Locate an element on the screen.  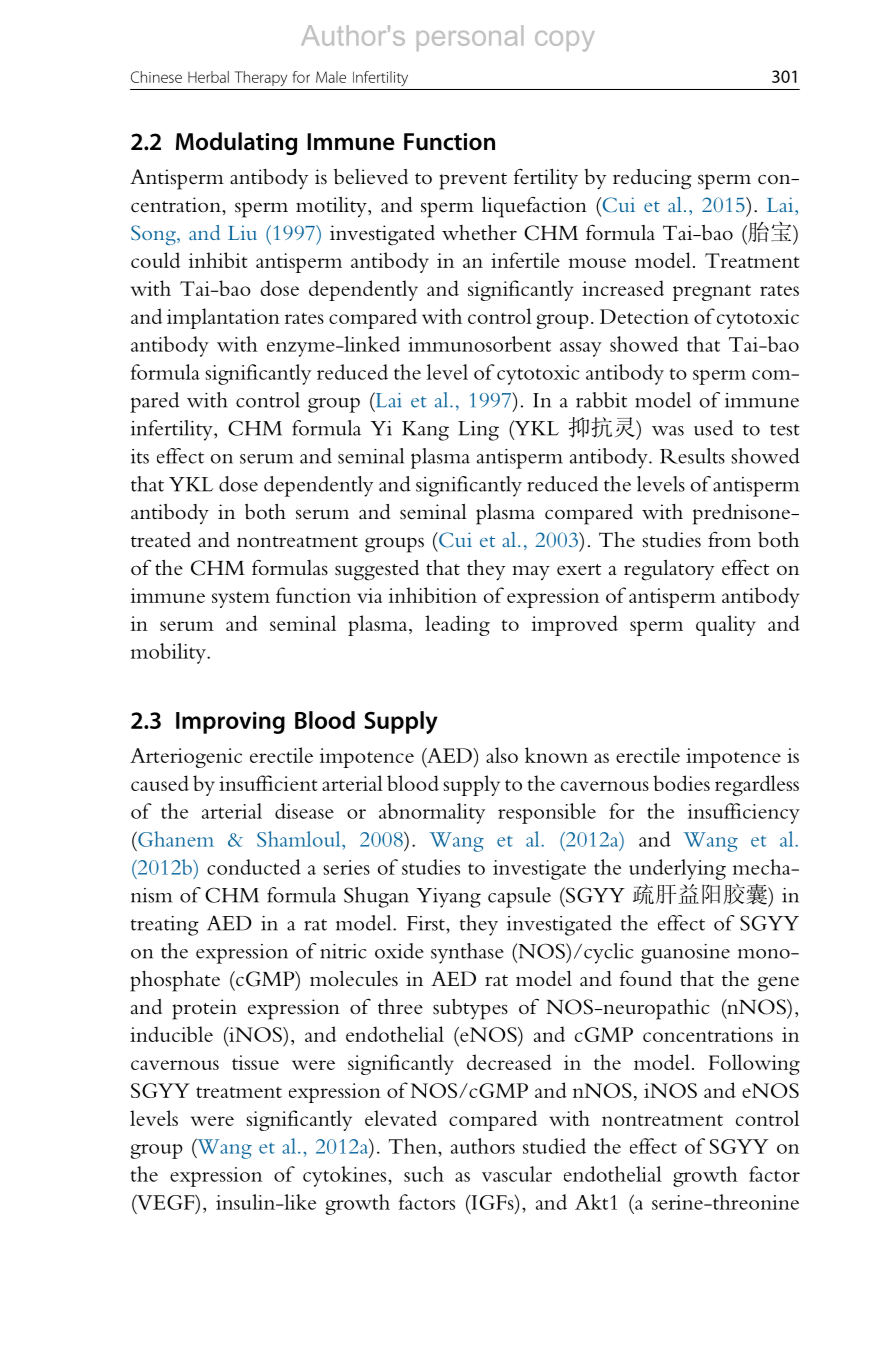
tissue is located at coordinates (255, 1062).
